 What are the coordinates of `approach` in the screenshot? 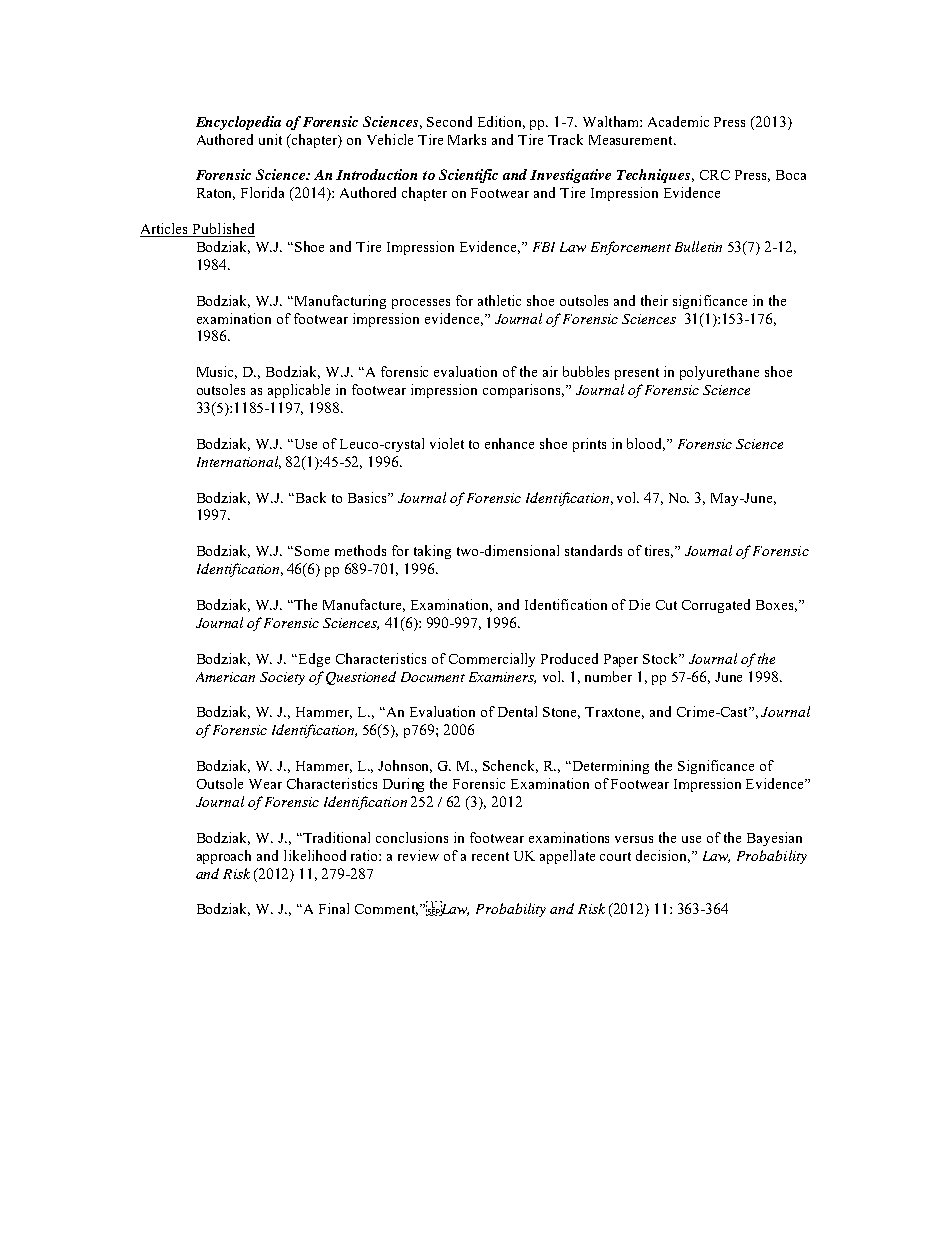 It's located at (224, 857).
